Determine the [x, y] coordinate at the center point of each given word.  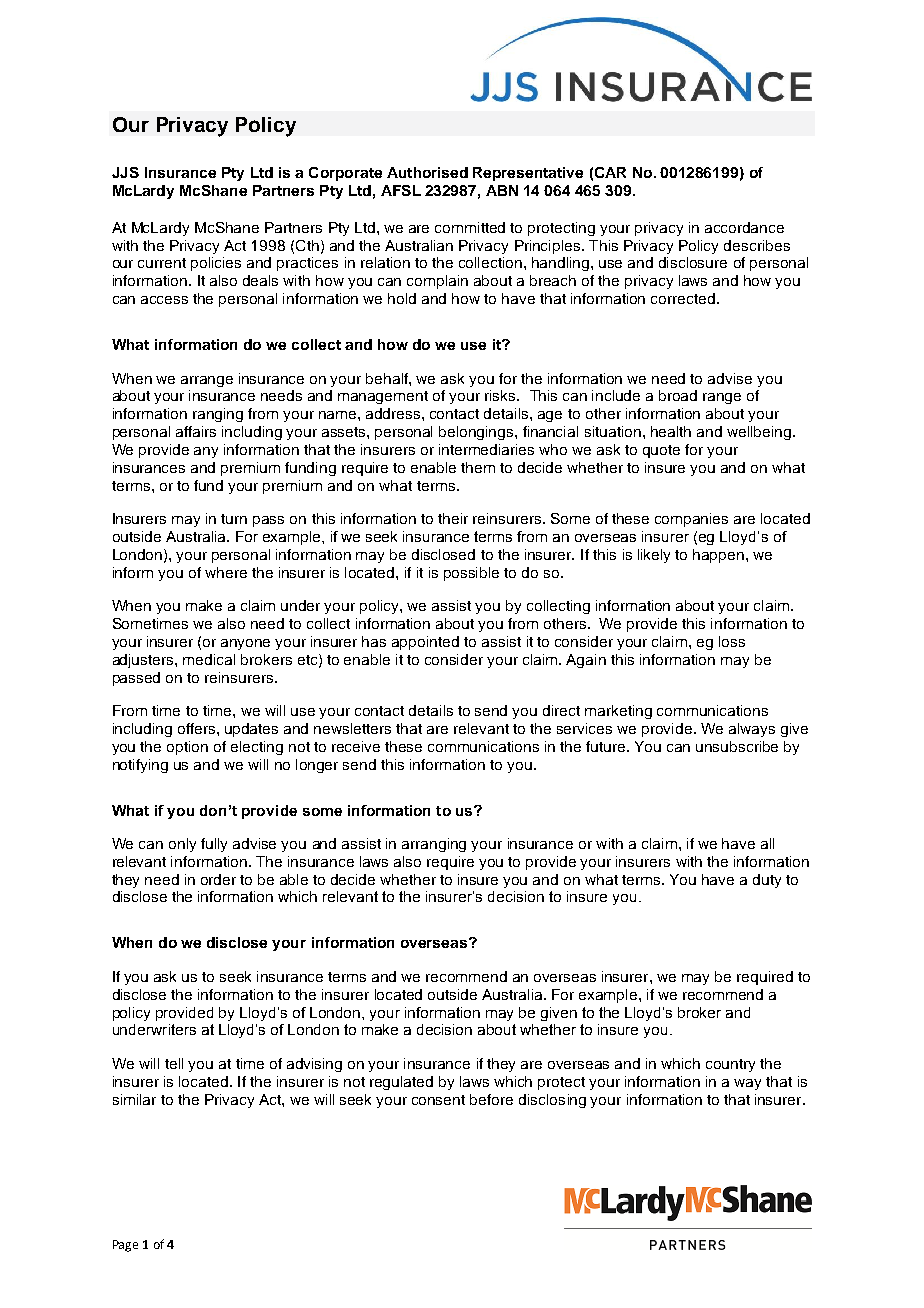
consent [438, 1100]
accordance [744, 227]
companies [691, 520]
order [218, 879]
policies [216, 264]
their [453, 518]
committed [470, 227]
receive [356, 746]
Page [125, 1246]
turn [234, 519]
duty [767, 881]
